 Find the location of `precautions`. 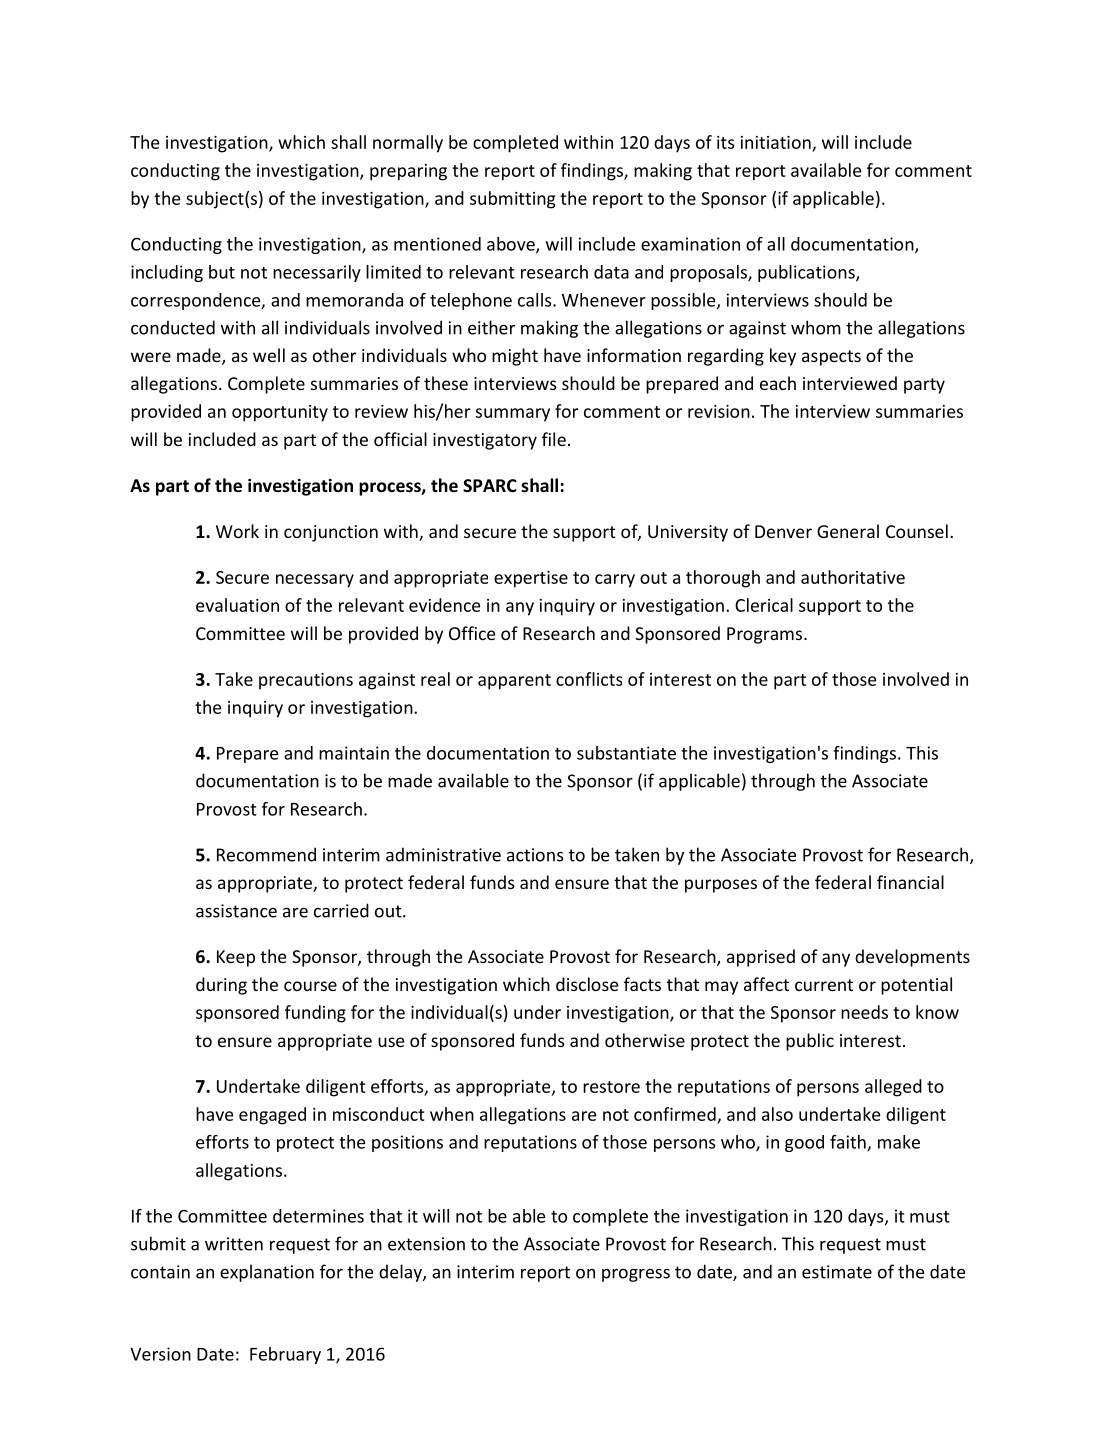

precautions is located at coordinates (306, 681).
